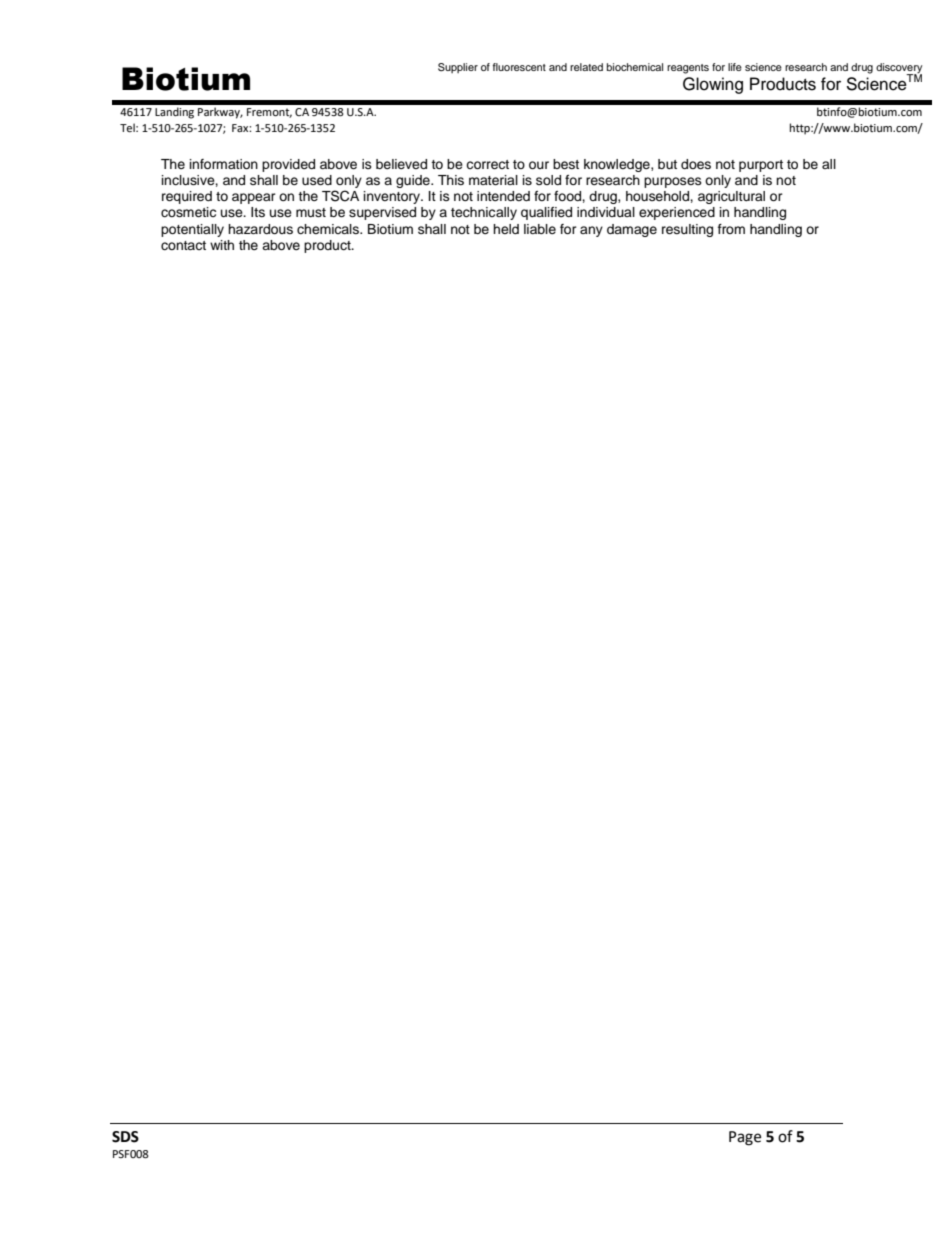 This screenshot has height=1233, width=952. What do you see at coordinates (632, 230) in the screenshot?
I see `damage` at bounding box center [632, 230].
